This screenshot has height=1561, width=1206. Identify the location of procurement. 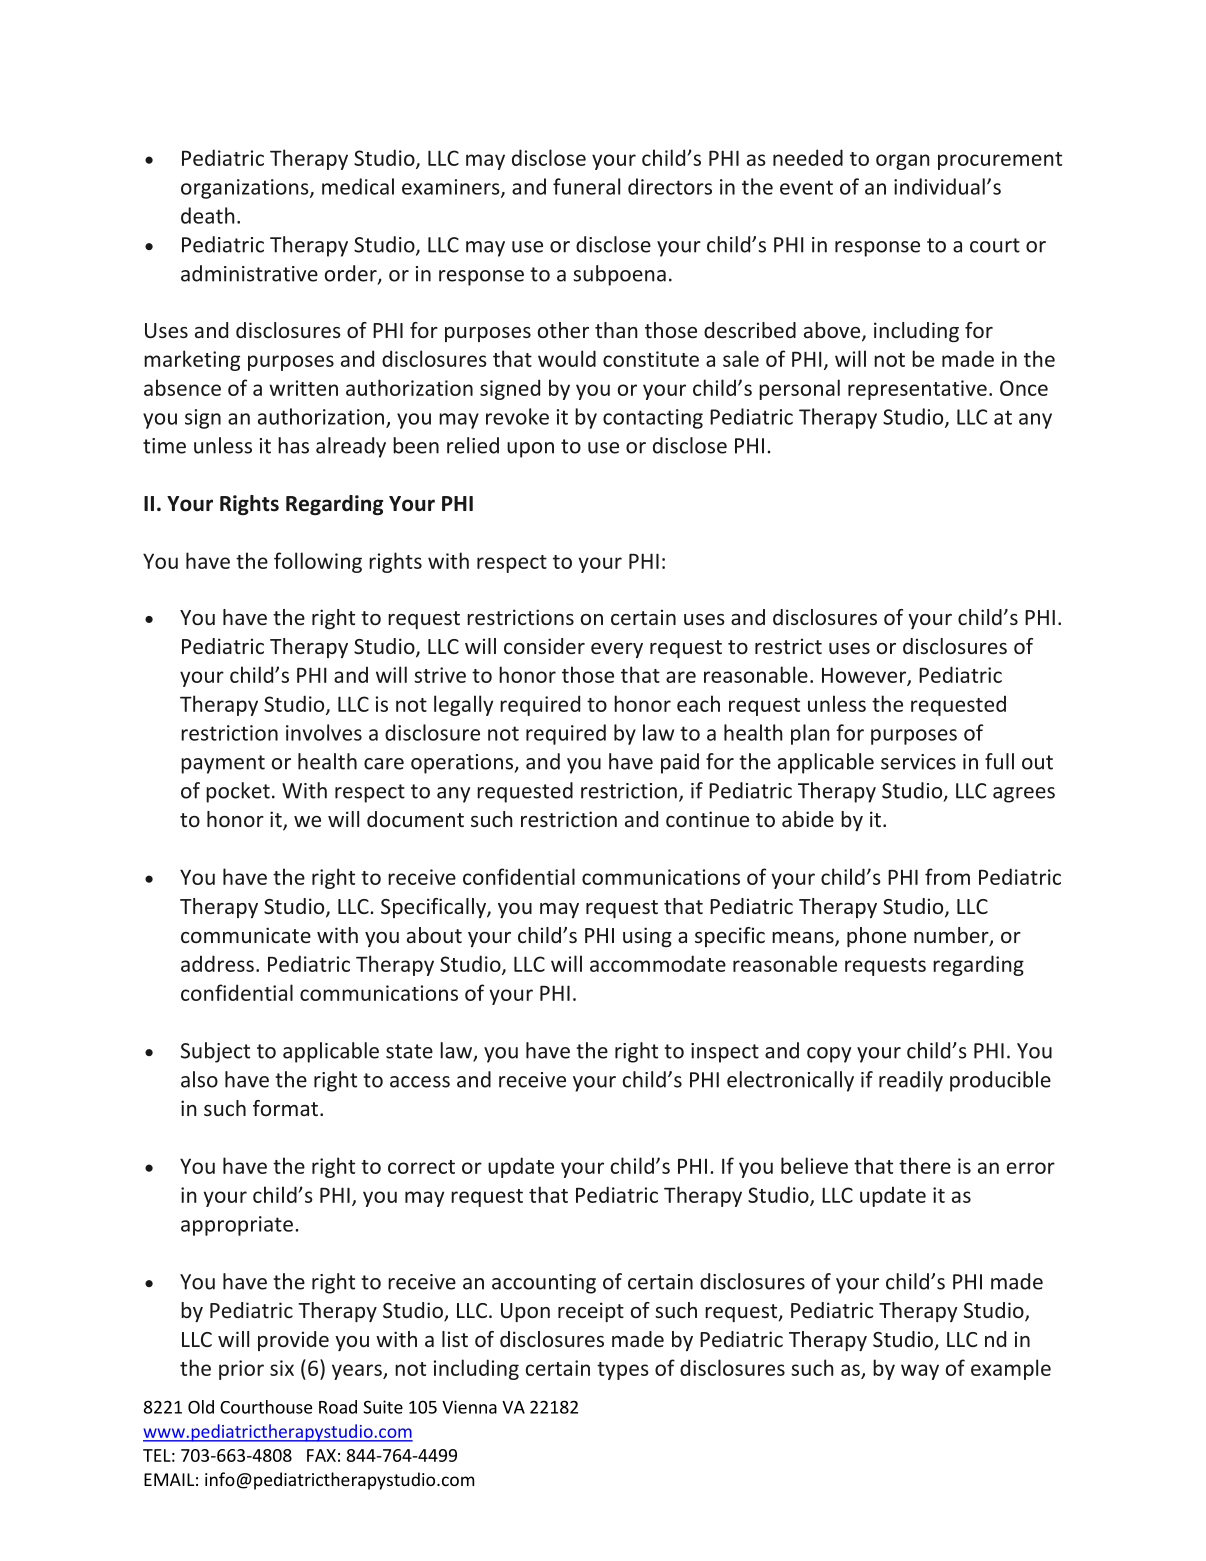
(1000, 161).
